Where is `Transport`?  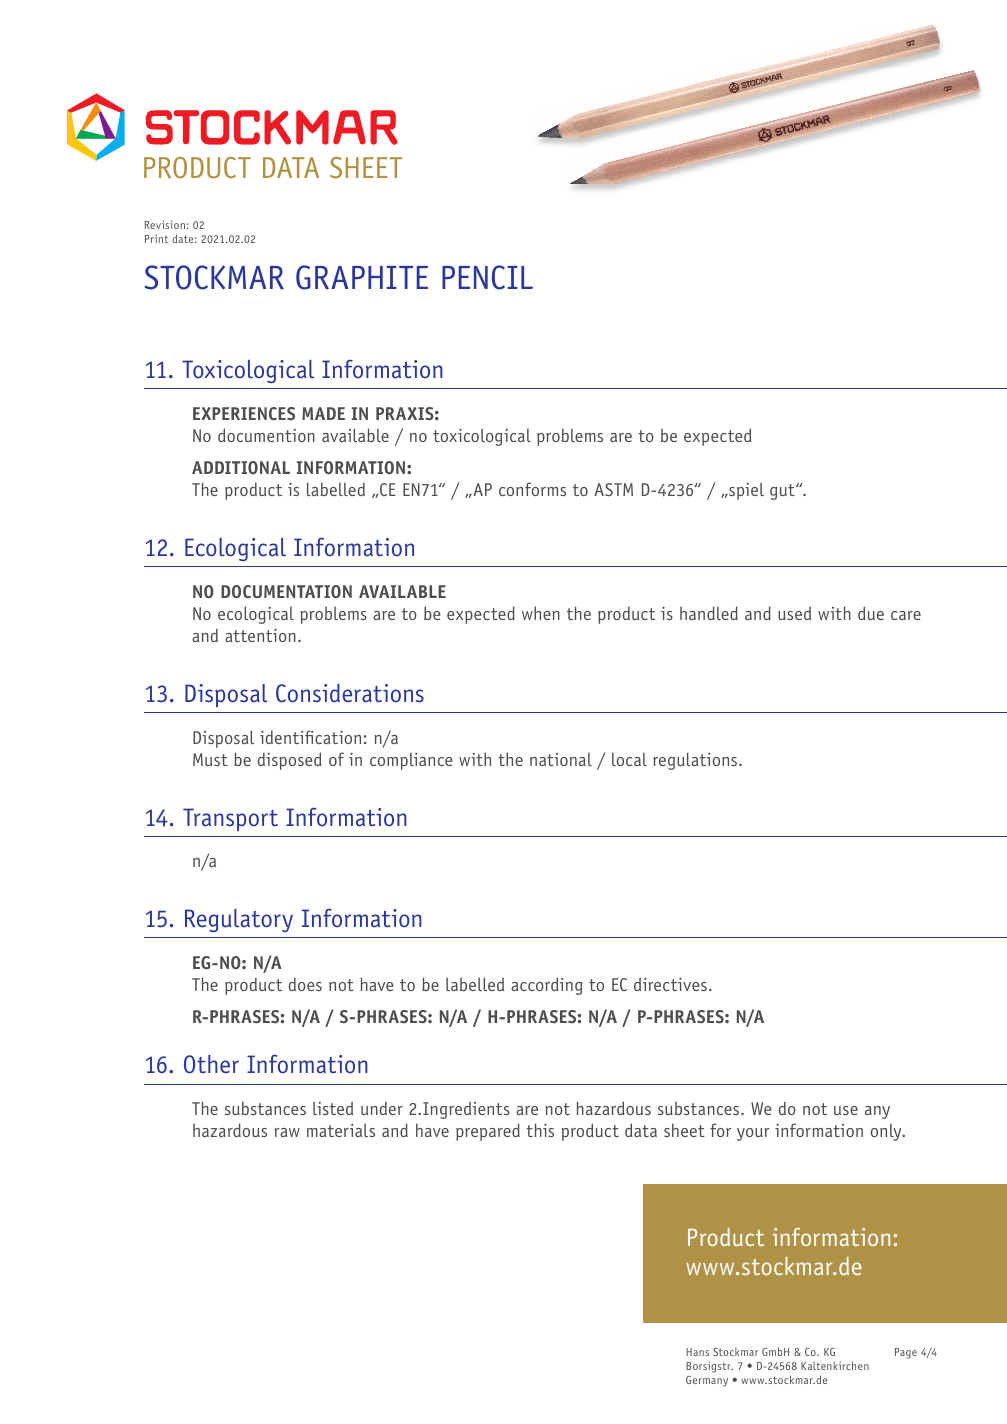
Transport is located at coordinates (230, 819).
